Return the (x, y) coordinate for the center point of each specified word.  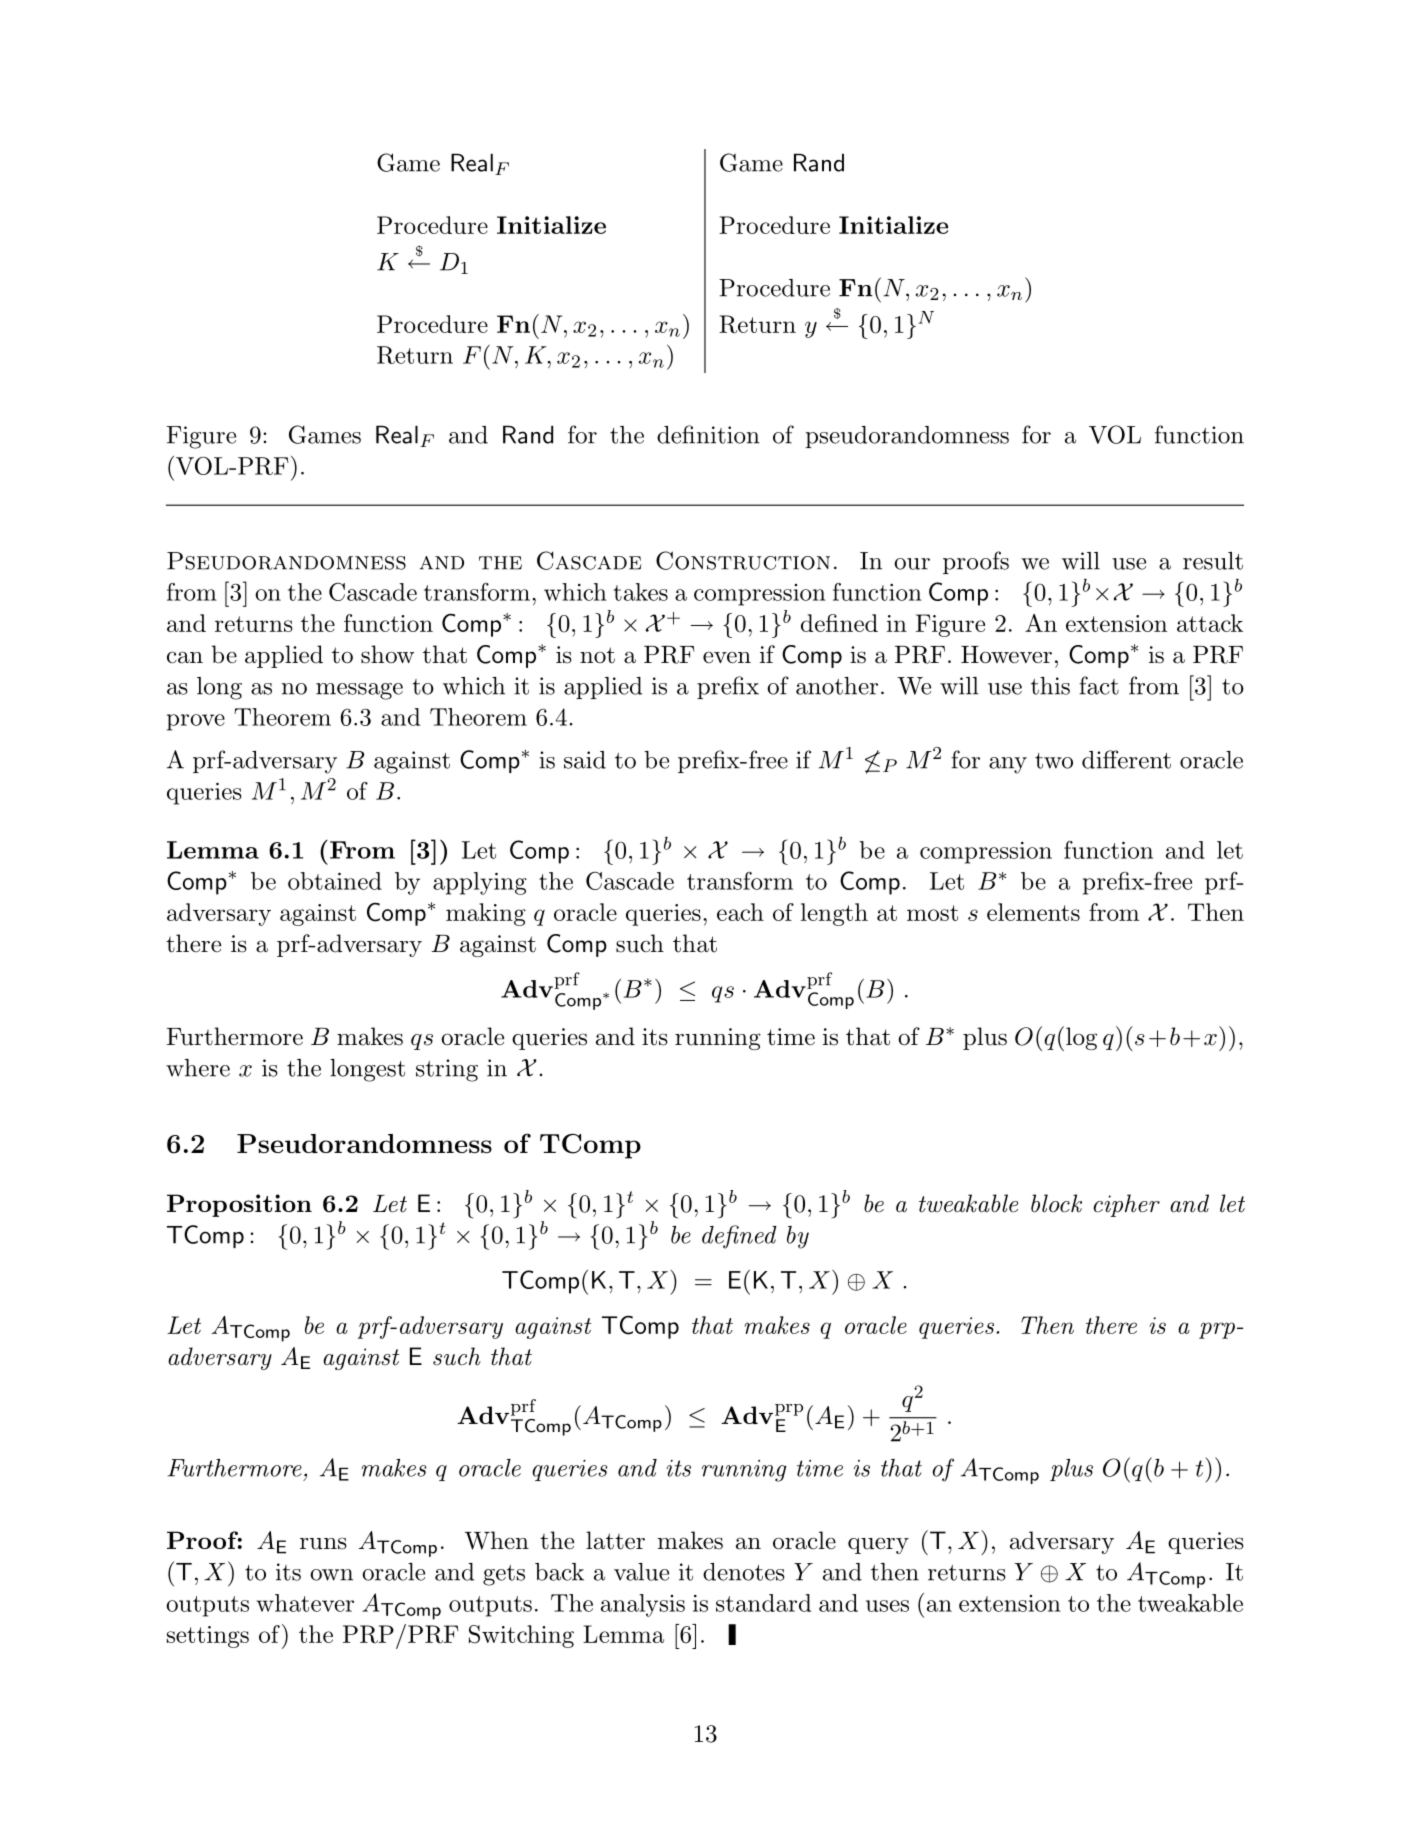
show (387, 654)
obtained (335, 881)
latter (615, 1540)
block (1056, 1203)
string (447, 1070)
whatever (305, 1603)
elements (1033, 912)
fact (1099, 685)
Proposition (239, 1205)
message (359, 691)
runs (323, 1543)
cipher (1127, 1205)
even (727, 657)
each (740, 912)
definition (708, 434)
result (1213, 561)
